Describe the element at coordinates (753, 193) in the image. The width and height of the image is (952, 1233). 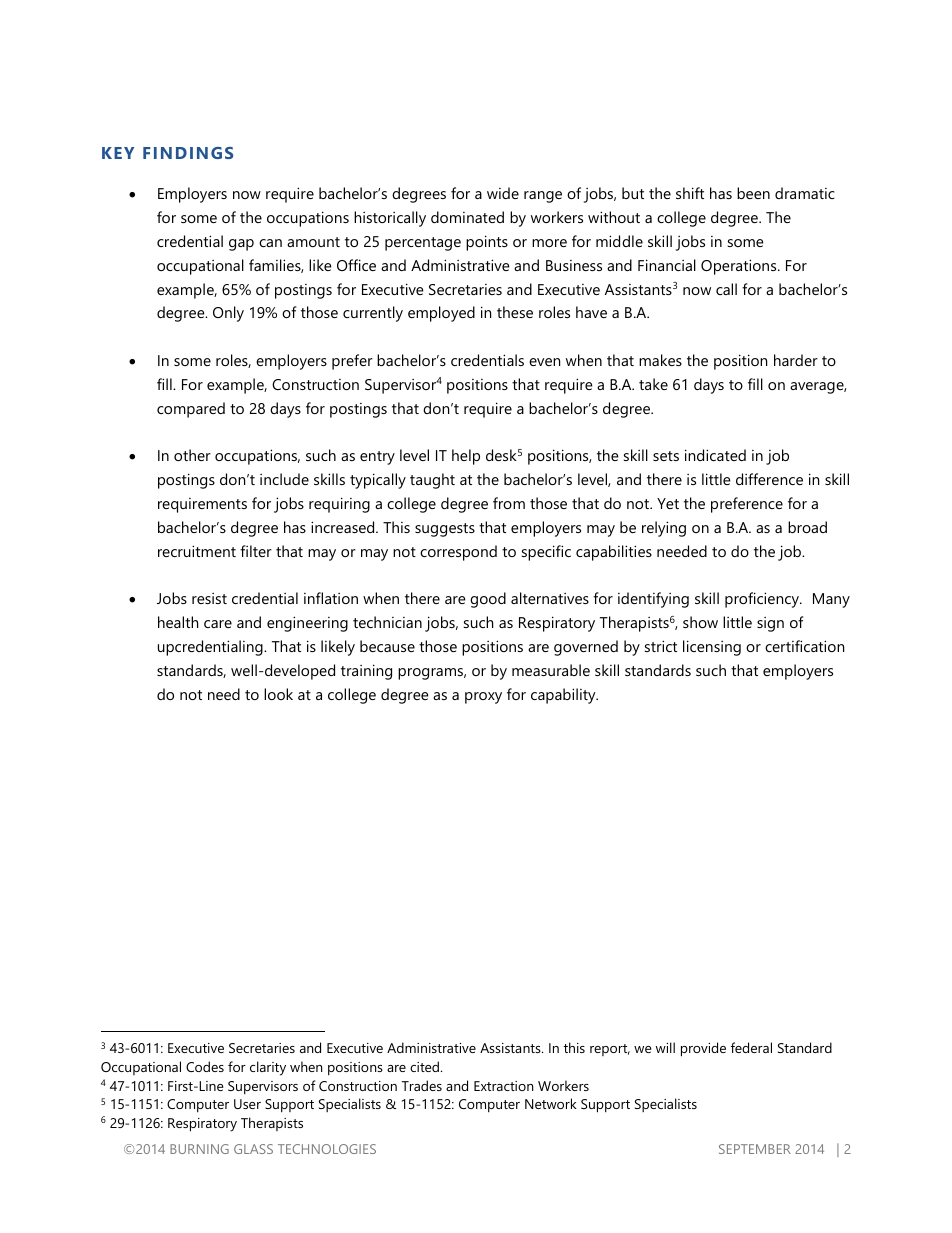
I see `been` at that location.
